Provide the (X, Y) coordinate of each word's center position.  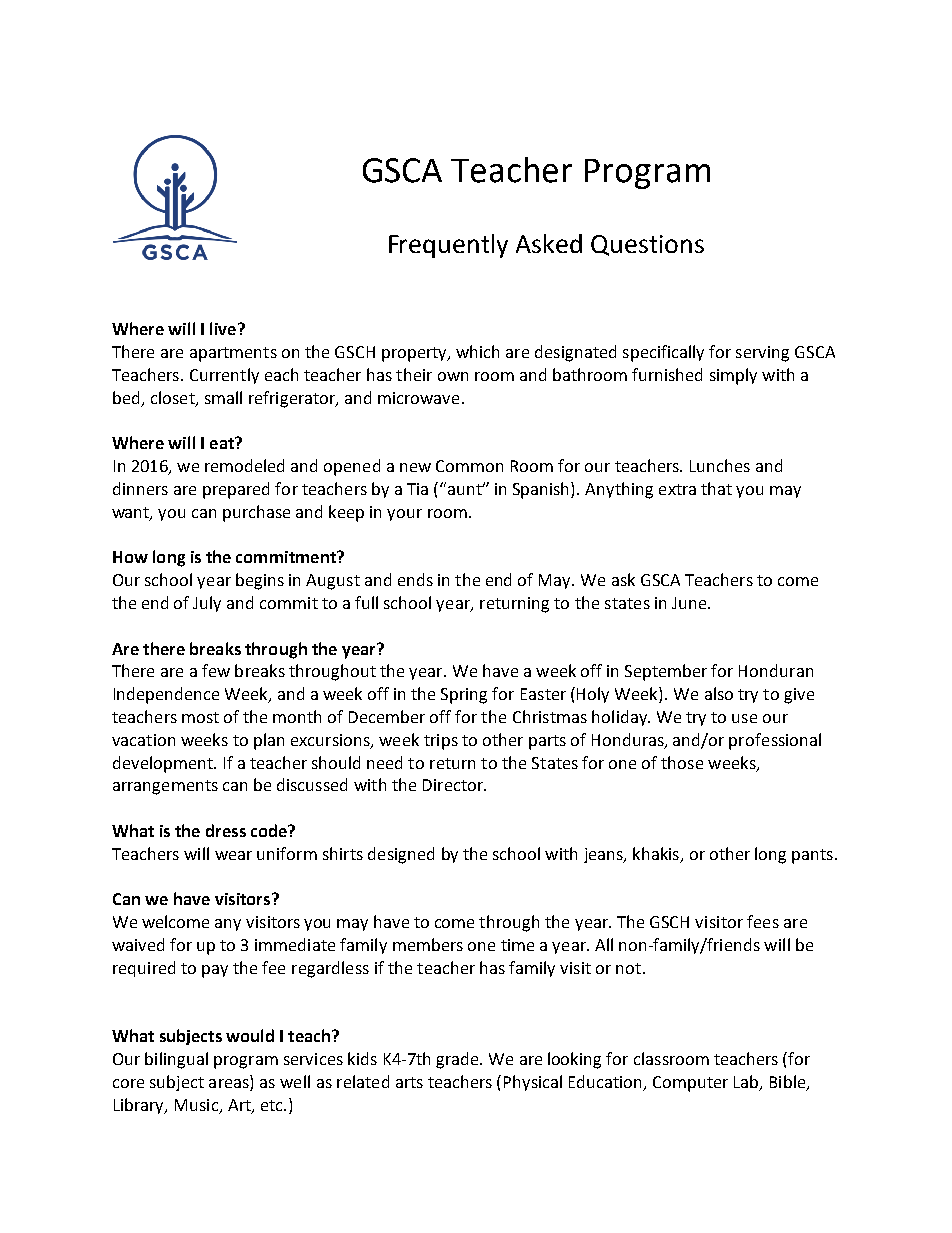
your (404, 515)
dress (226, 830)
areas (229, 1083)
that (716, 488)
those (682, 762)
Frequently (448, 246)
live (223, 328)
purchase (256, 513)
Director (454, 785)
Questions (647, 245)
